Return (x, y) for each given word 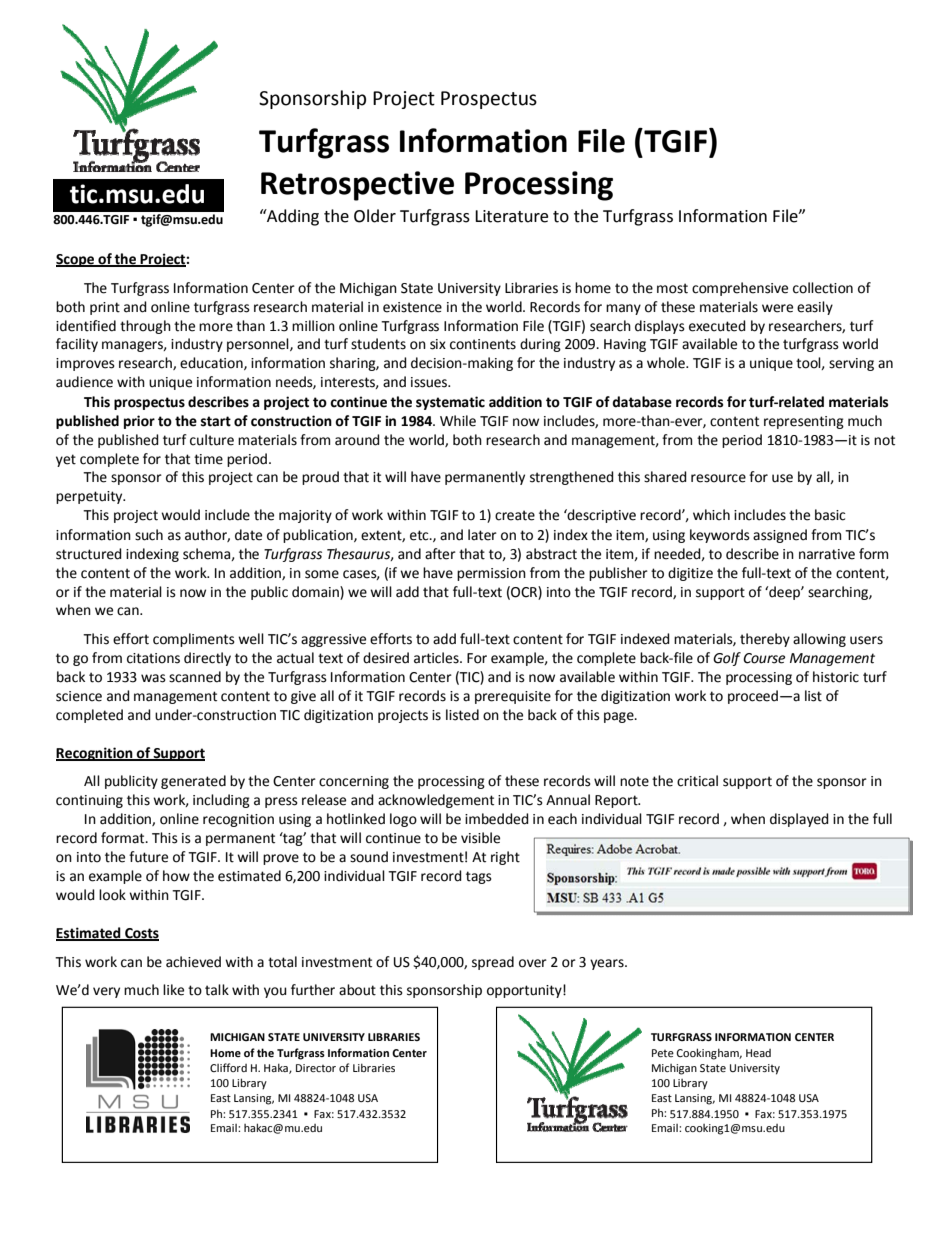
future (148, 857)
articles (437, 658)
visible (480, 838)
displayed (799, 820)
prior (139, 422)
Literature (511, 216)
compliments (194, 640)
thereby (765, 640)
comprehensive (740, 289)
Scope (76, 260)
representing (804, 422)
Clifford (228, 1067)
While (458, 421)
